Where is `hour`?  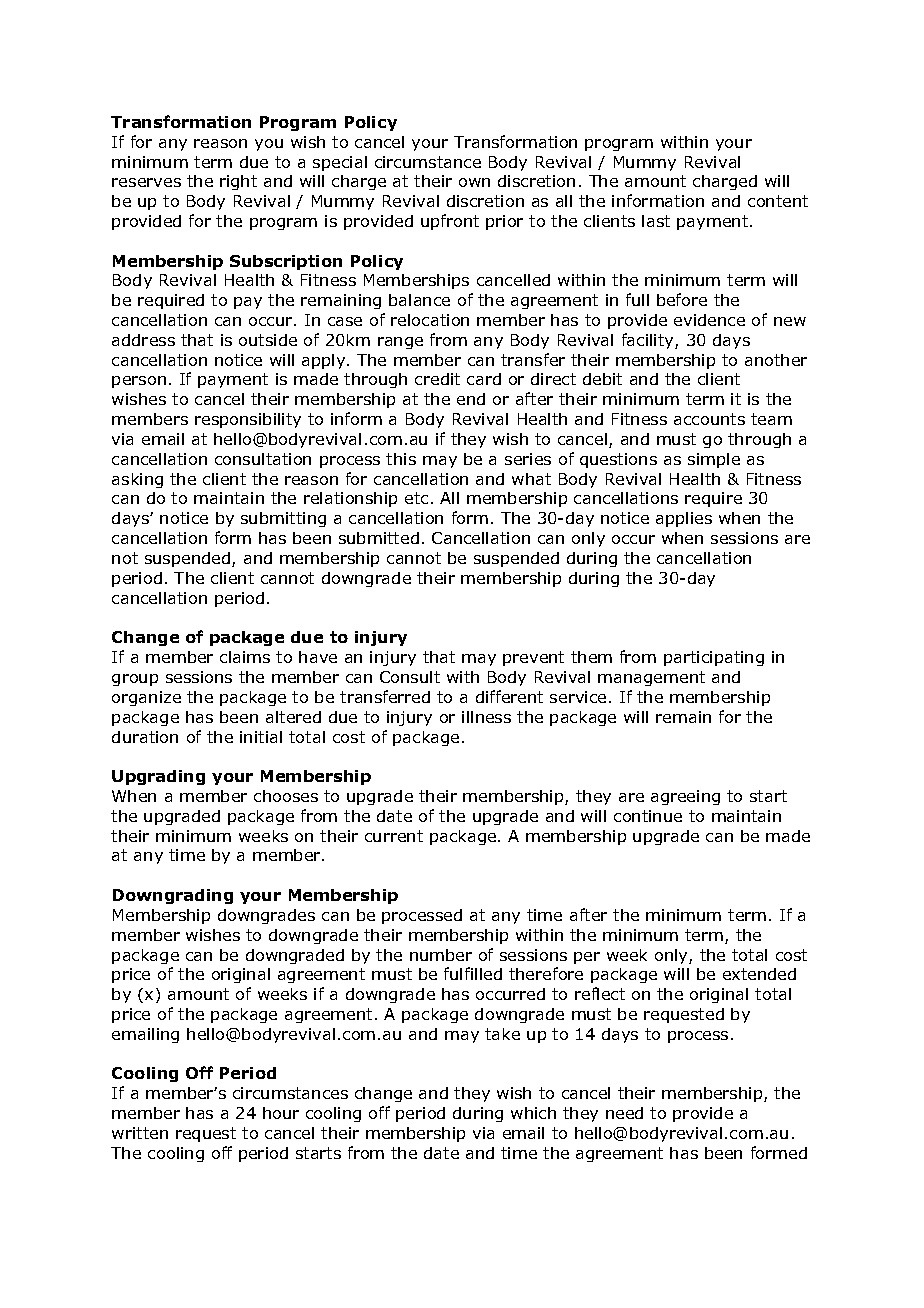 hour is located at coordinates (281, 1113).
